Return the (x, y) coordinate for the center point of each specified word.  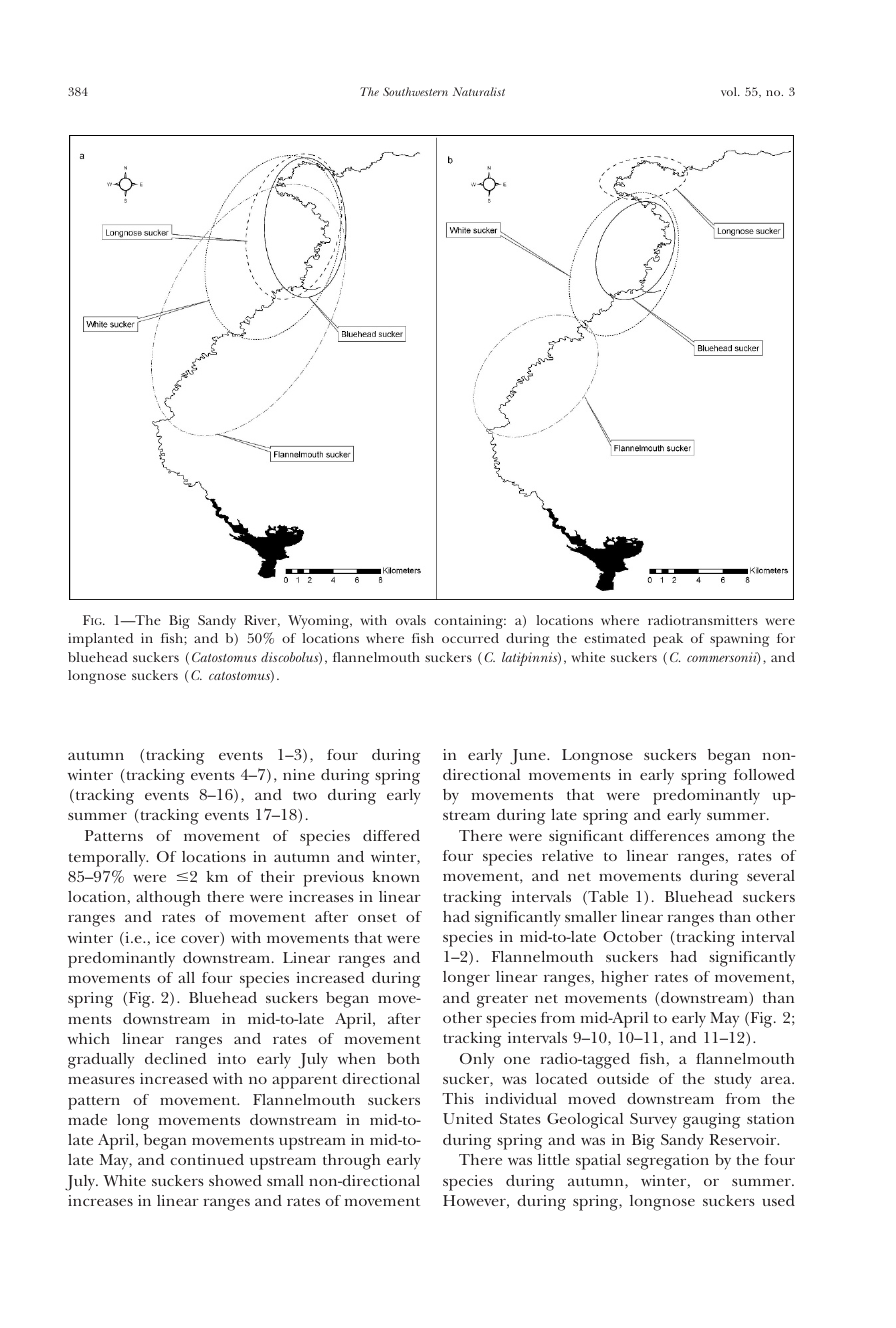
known (396, 876)
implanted (100, 640)
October (633, 936)
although (168, 899)
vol (730, 91)
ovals (411, 620)
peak (668, 640)
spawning (739, 640)
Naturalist (479, 91)
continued (207, 1159)
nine (299, 774)
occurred (470, 638)
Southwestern (415, 91)
